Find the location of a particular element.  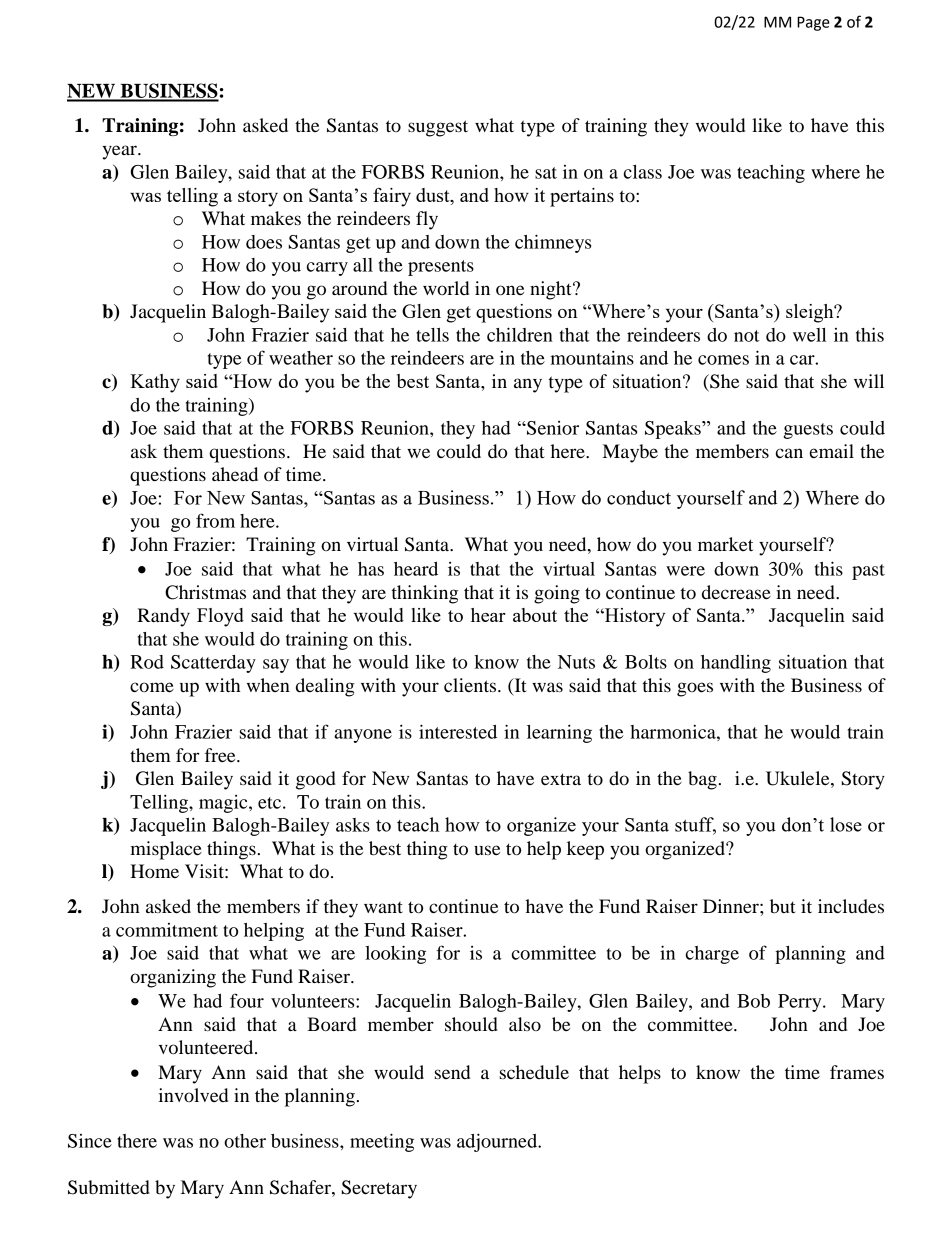

Senior is located at coordinates (552, 428).
